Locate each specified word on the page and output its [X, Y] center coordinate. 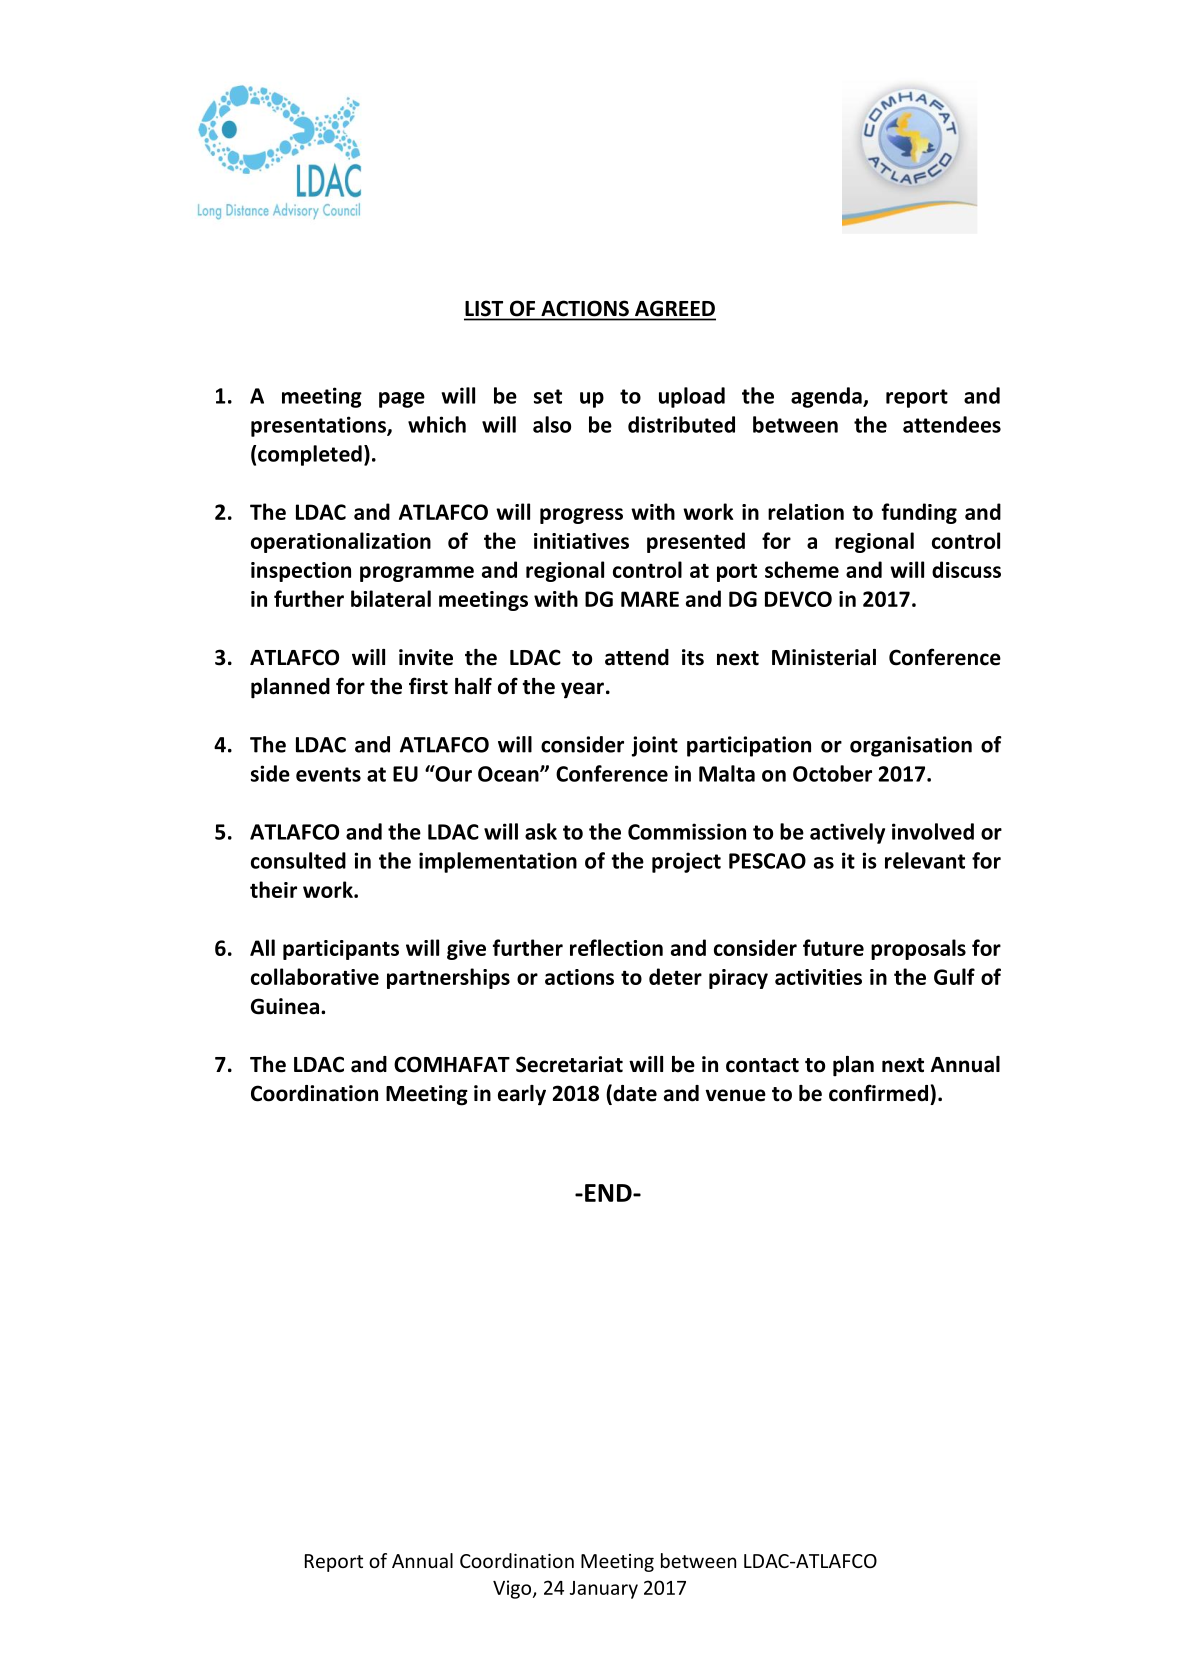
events [328, 774]
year [582, 690]
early [522, 1095]
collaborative [315, 976]
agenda [827, 397]
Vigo [513, 1589]
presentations [319, 426]
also [552, 424]
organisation [911, 746]
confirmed [878, 1093]
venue [735, 1095]
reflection [616, 947]
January [604, 1590]
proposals [918, 949]
